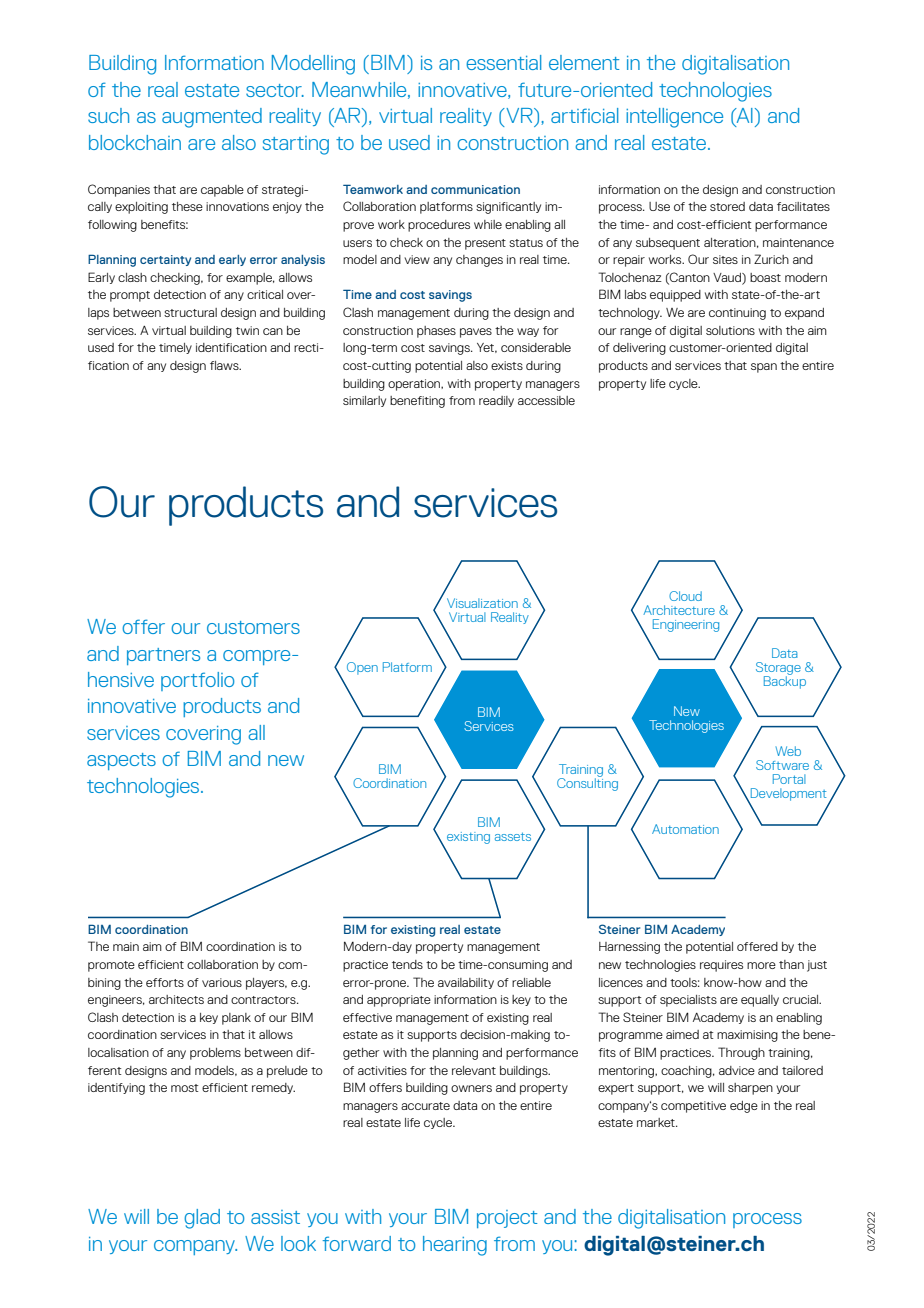  I want to click on essential, so click(503, 62).
